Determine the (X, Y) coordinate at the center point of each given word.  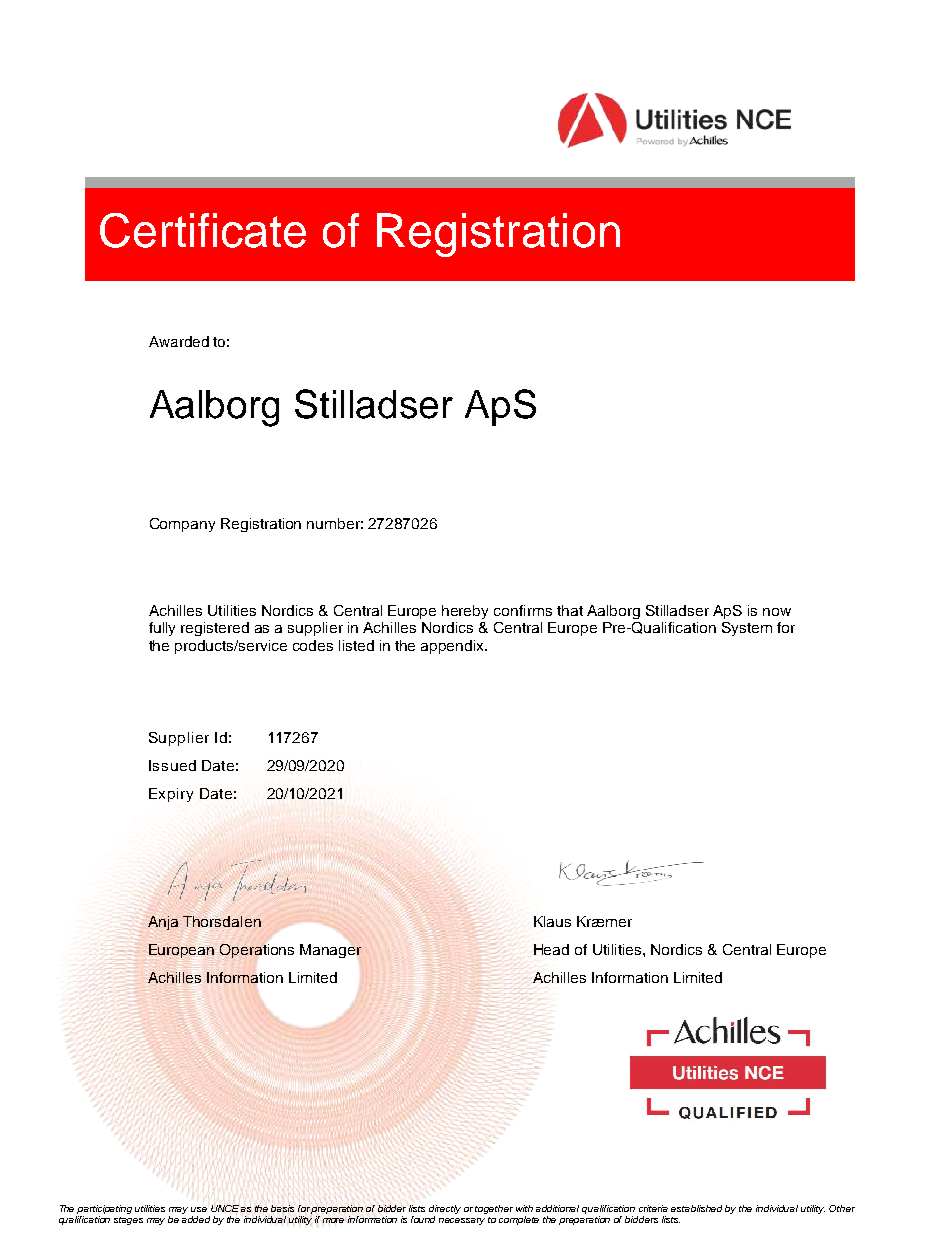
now (777, 612)
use (199, 1209)
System (747, 629)
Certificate (203, 230)
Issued (172, 765)
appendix (454, 647)
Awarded (179, 341)
